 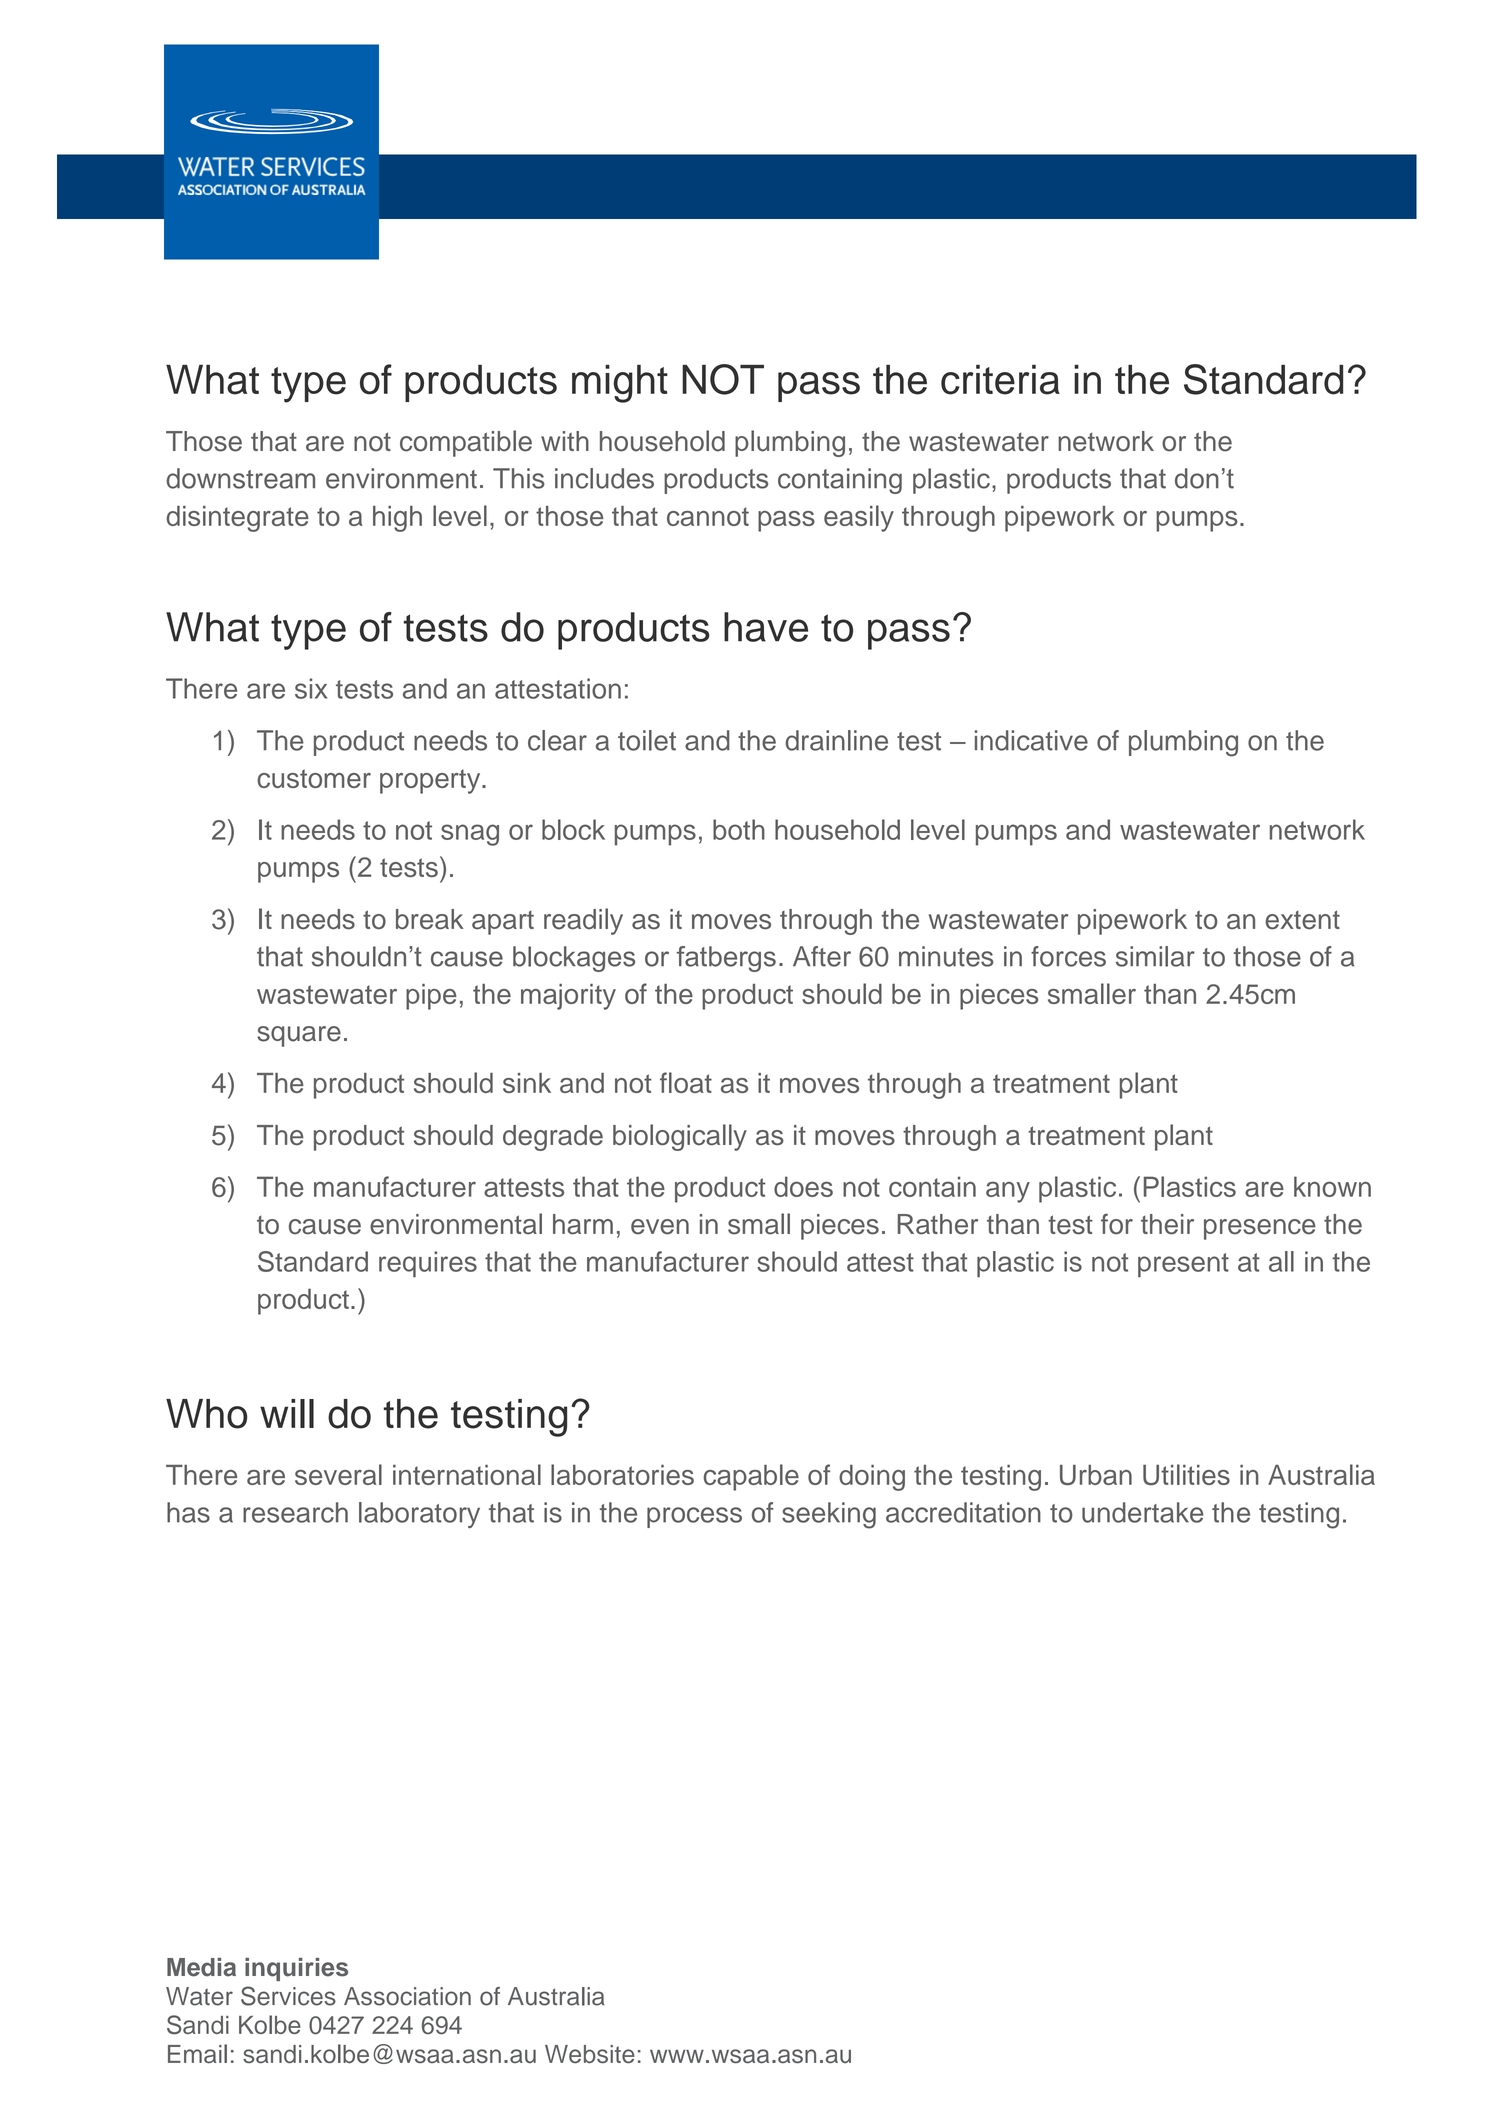 I want to click on cannot, so click(x=708, y=516).
